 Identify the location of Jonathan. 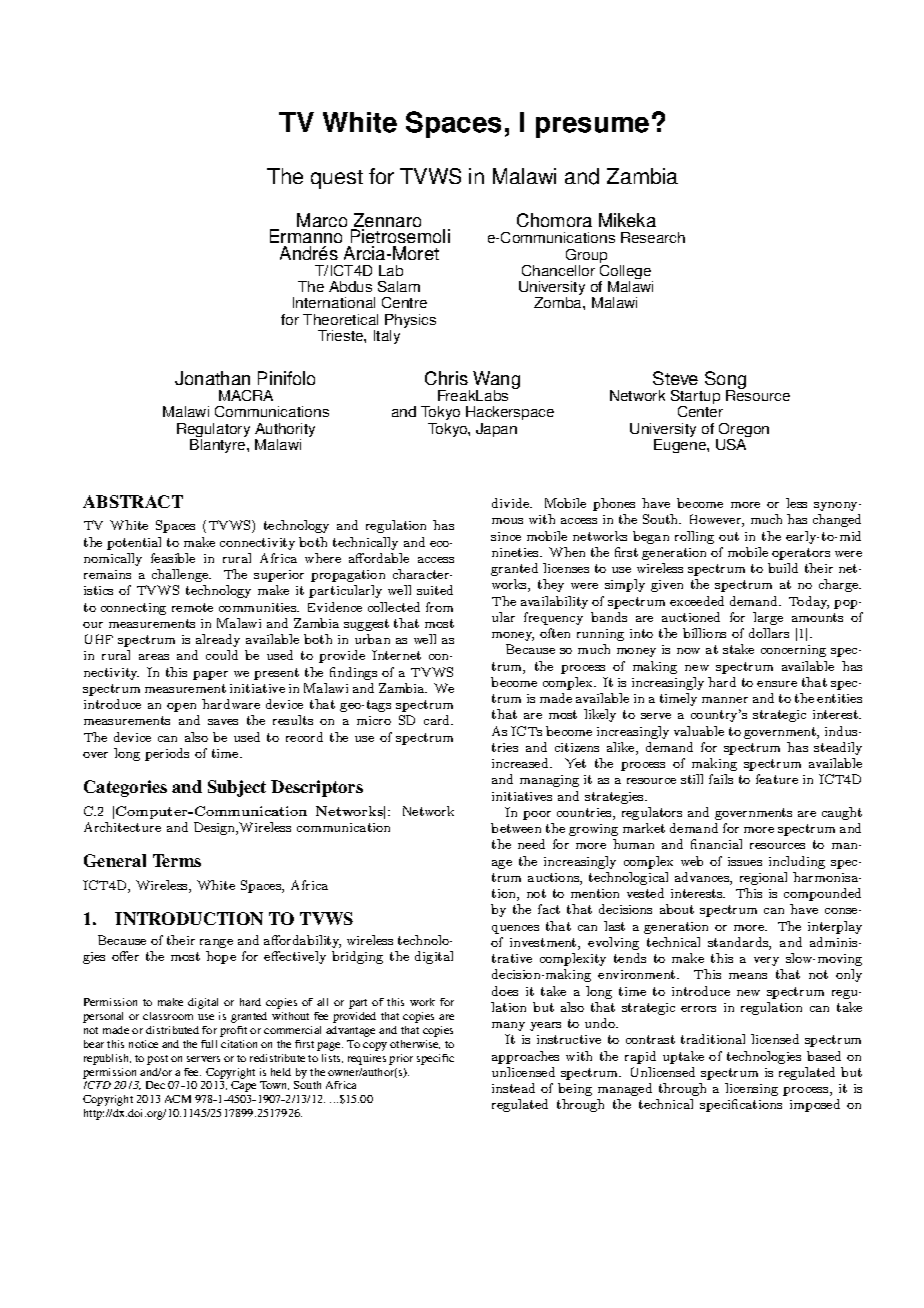
(212, 378).
